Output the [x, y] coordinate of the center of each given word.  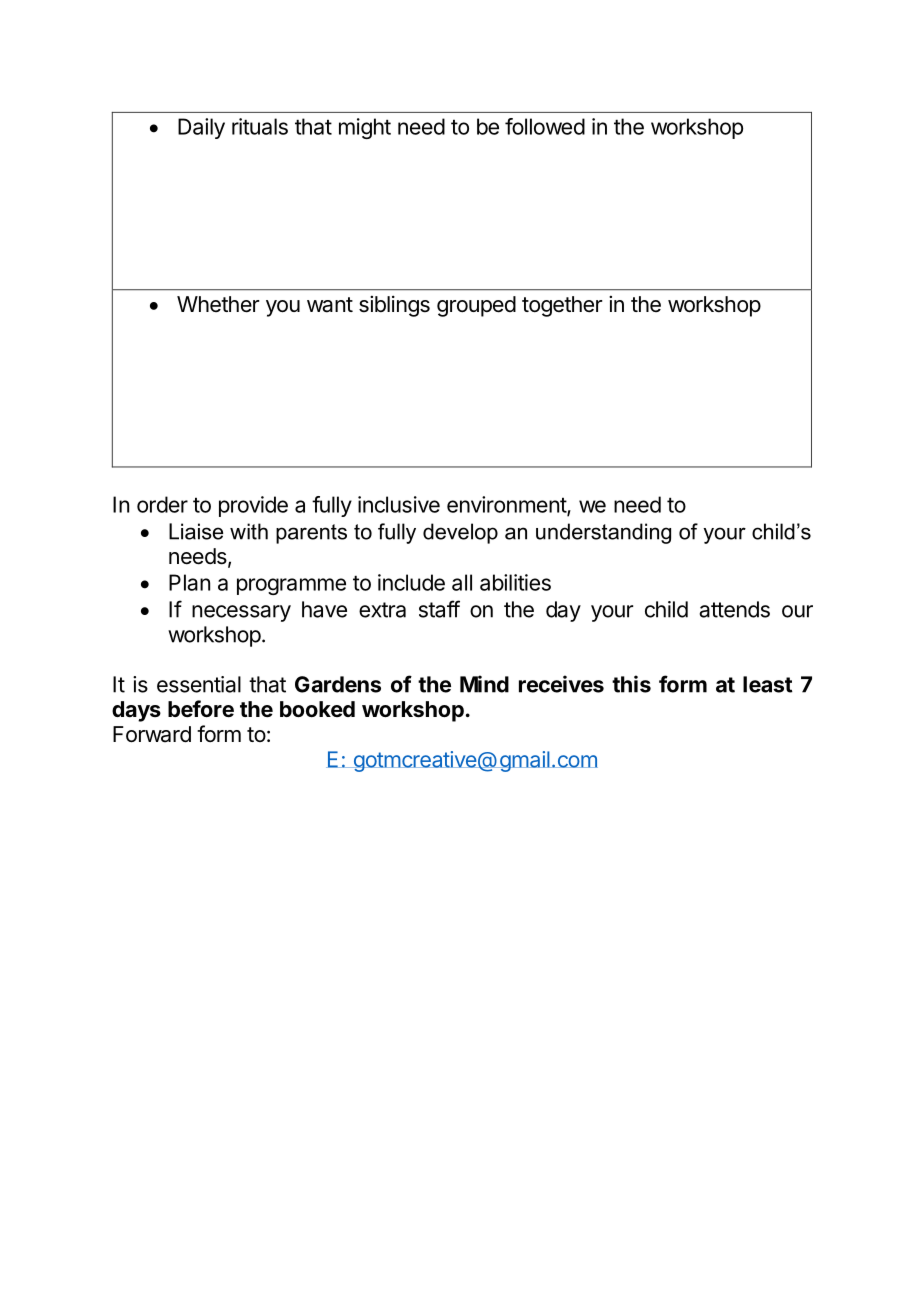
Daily [201, 128]
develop [460, 533]
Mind [484, 684]
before [201, 709]
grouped [476, 306]
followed [545, 126]
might [365, 128]
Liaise [196, 531]
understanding [603, 533]
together [562, 306]
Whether [218, 304]
